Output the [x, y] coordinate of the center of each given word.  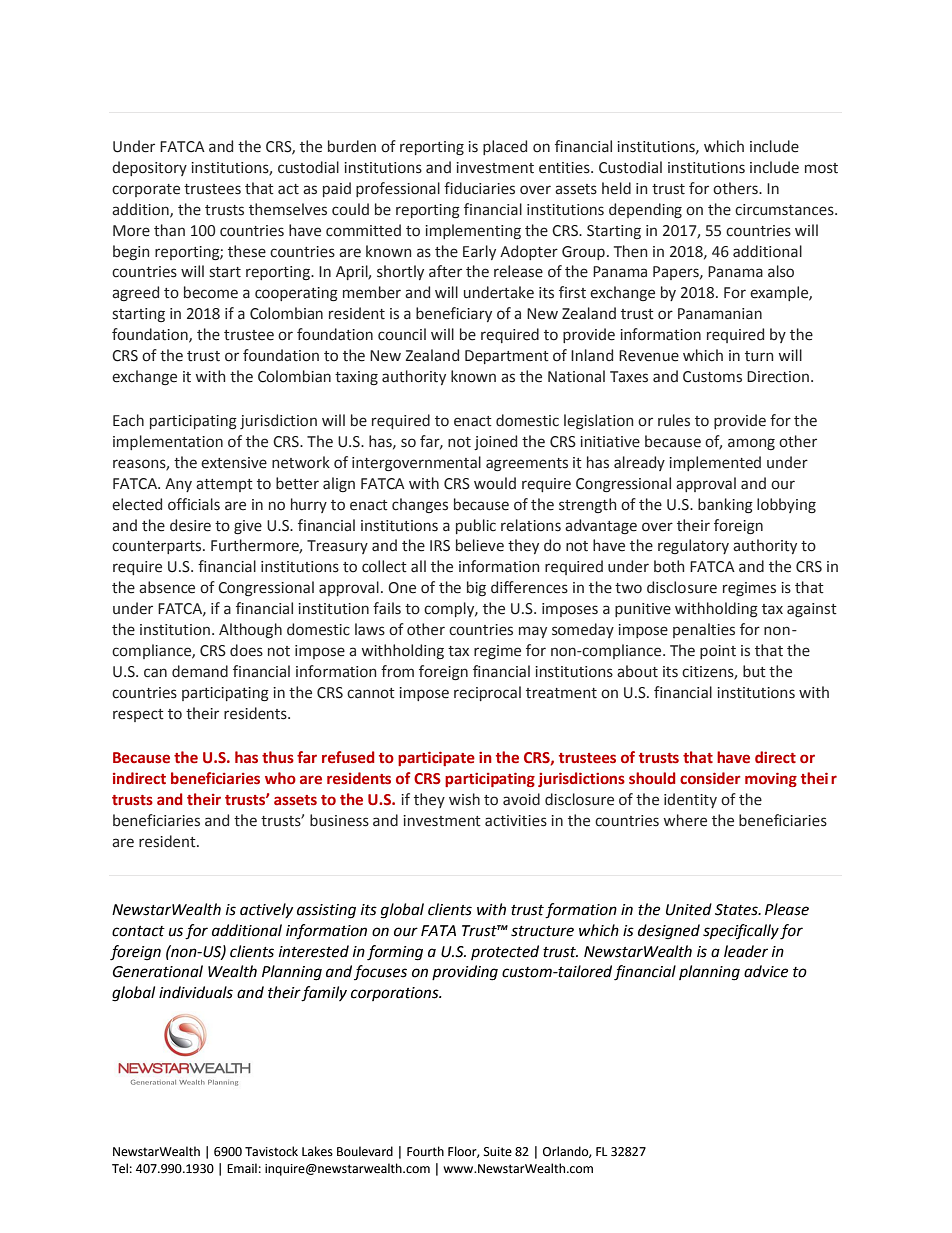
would [495, 483]
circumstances [785, 210]
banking [725, 505]
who [280, 778]
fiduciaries [479, 188]
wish [464, 799]
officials [194, 504]
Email [242, 1168]
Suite [498, 1152]
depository [149, 168]
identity [690, 800]
